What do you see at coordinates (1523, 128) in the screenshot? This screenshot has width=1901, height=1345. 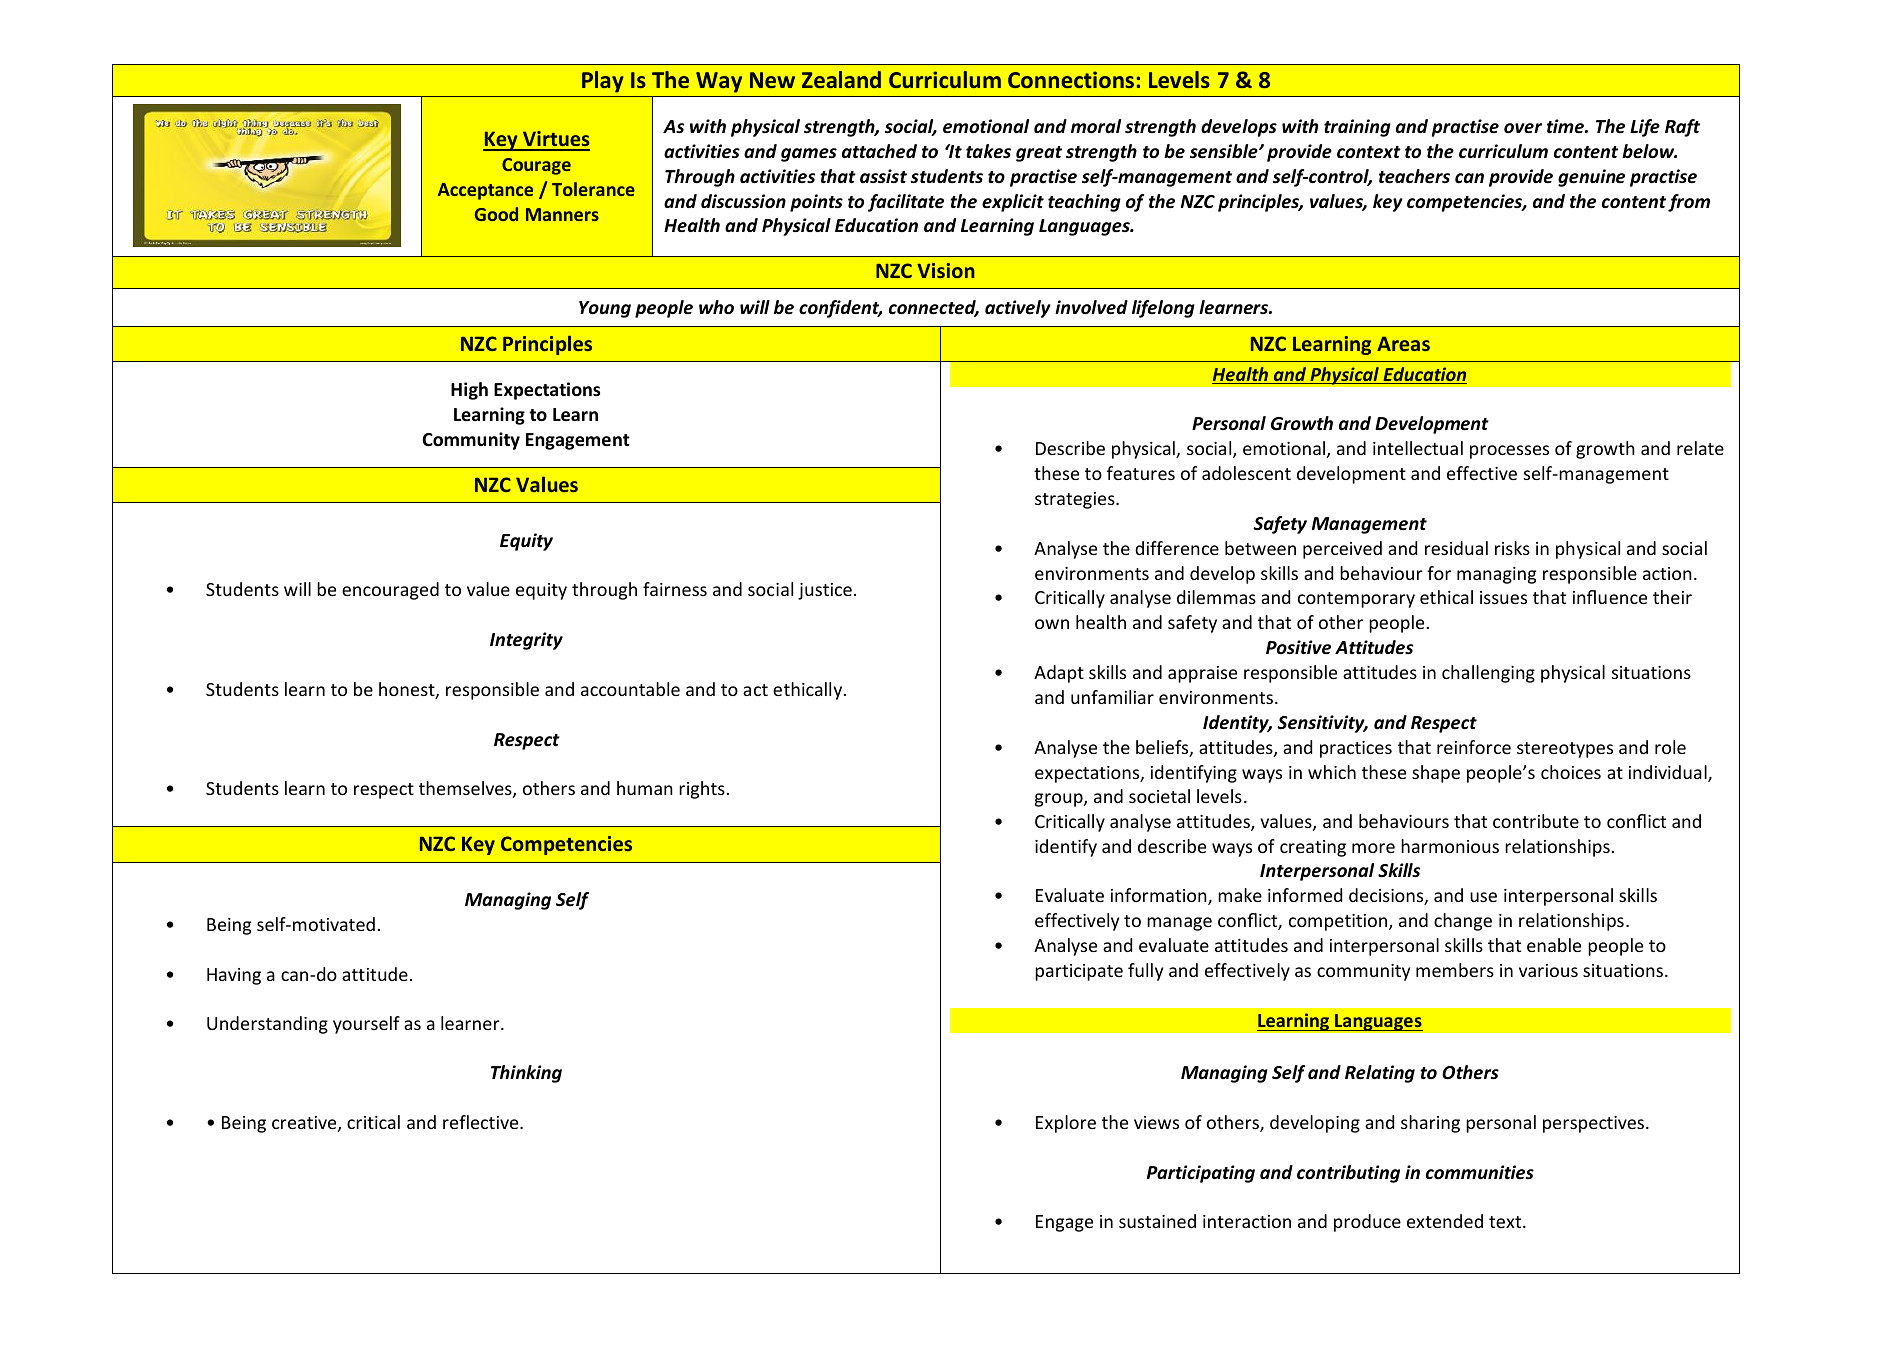 I see `over` at bounding box center [1523, 128].
